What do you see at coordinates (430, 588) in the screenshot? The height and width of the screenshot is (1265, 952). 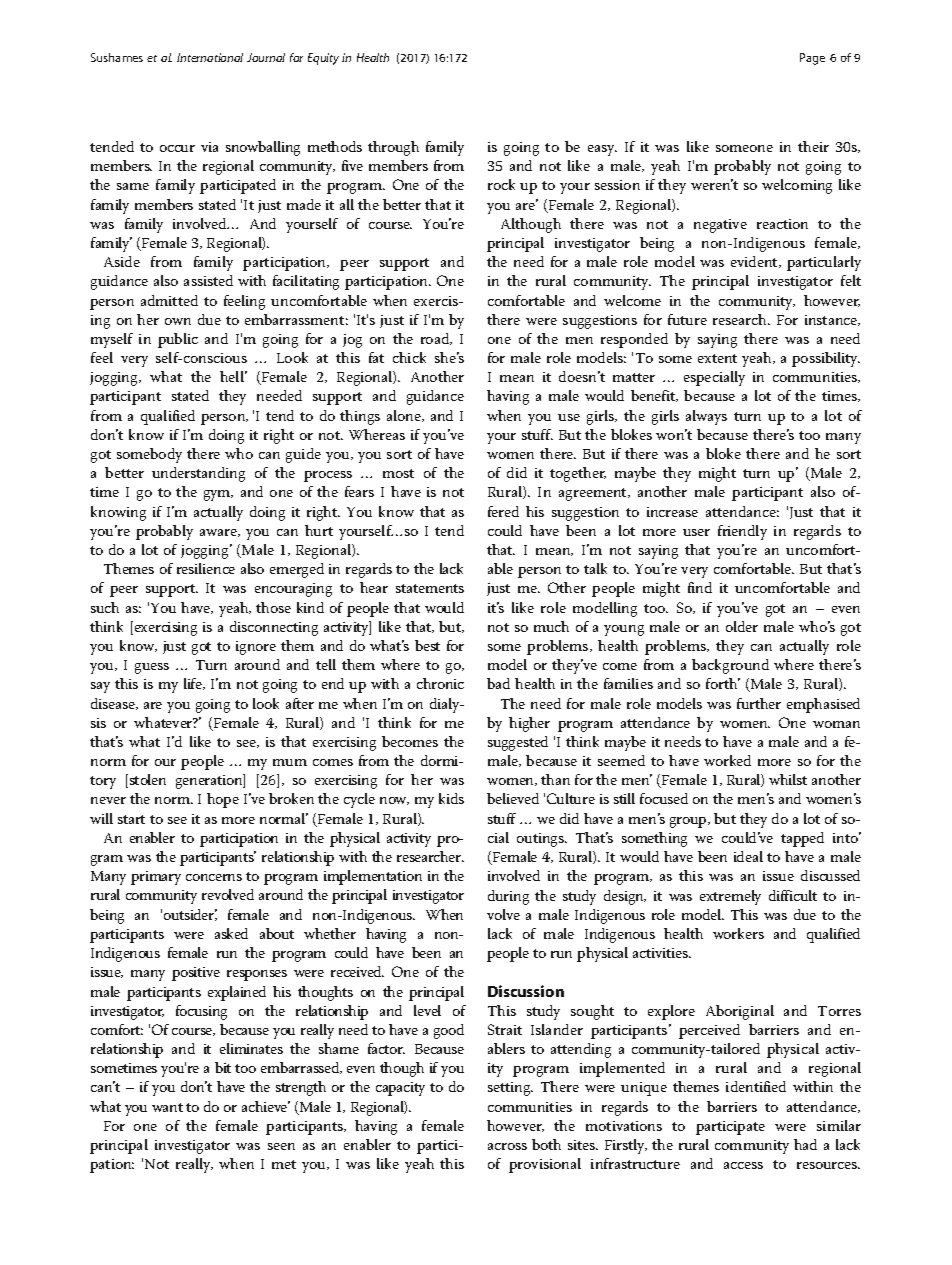 I see `statements` at bounding box center [430, 588].
